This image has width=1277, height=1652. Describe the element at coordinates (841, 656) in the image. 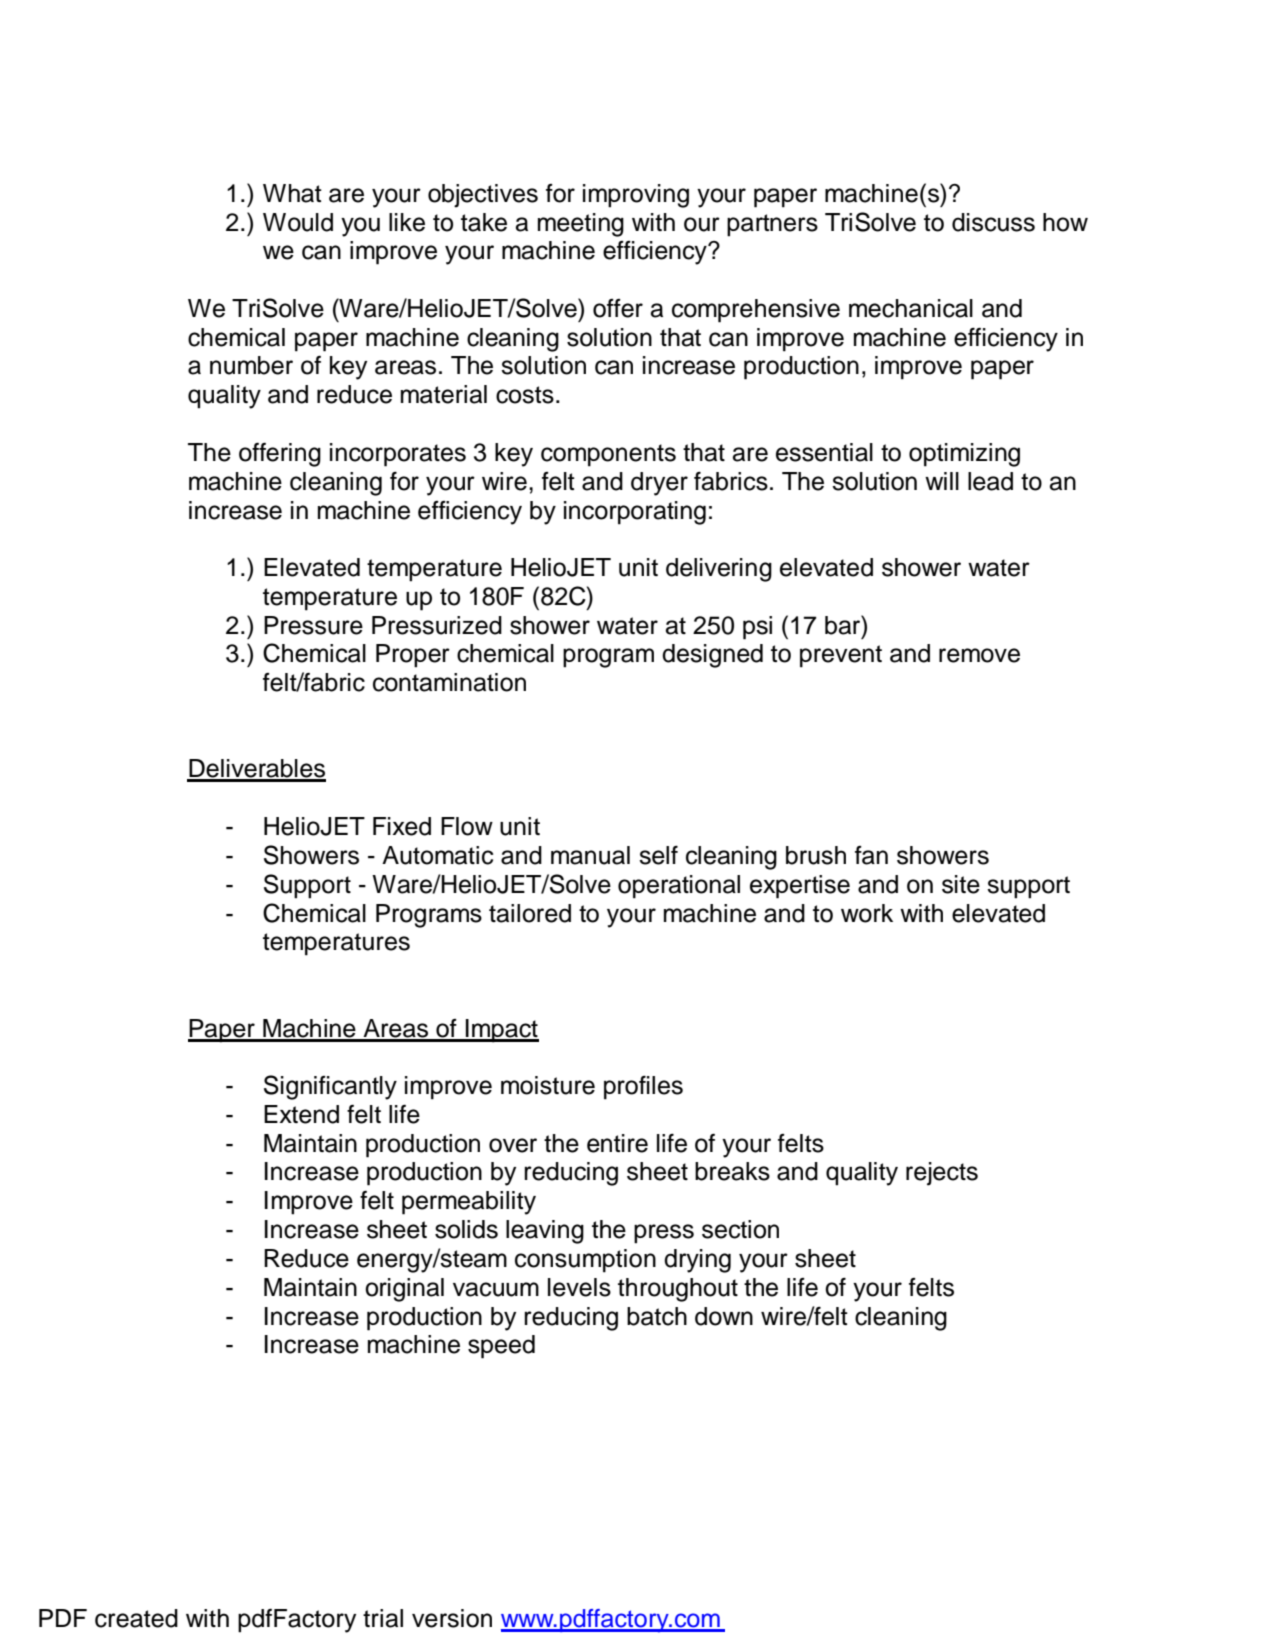

I see `prevent` at that location.
